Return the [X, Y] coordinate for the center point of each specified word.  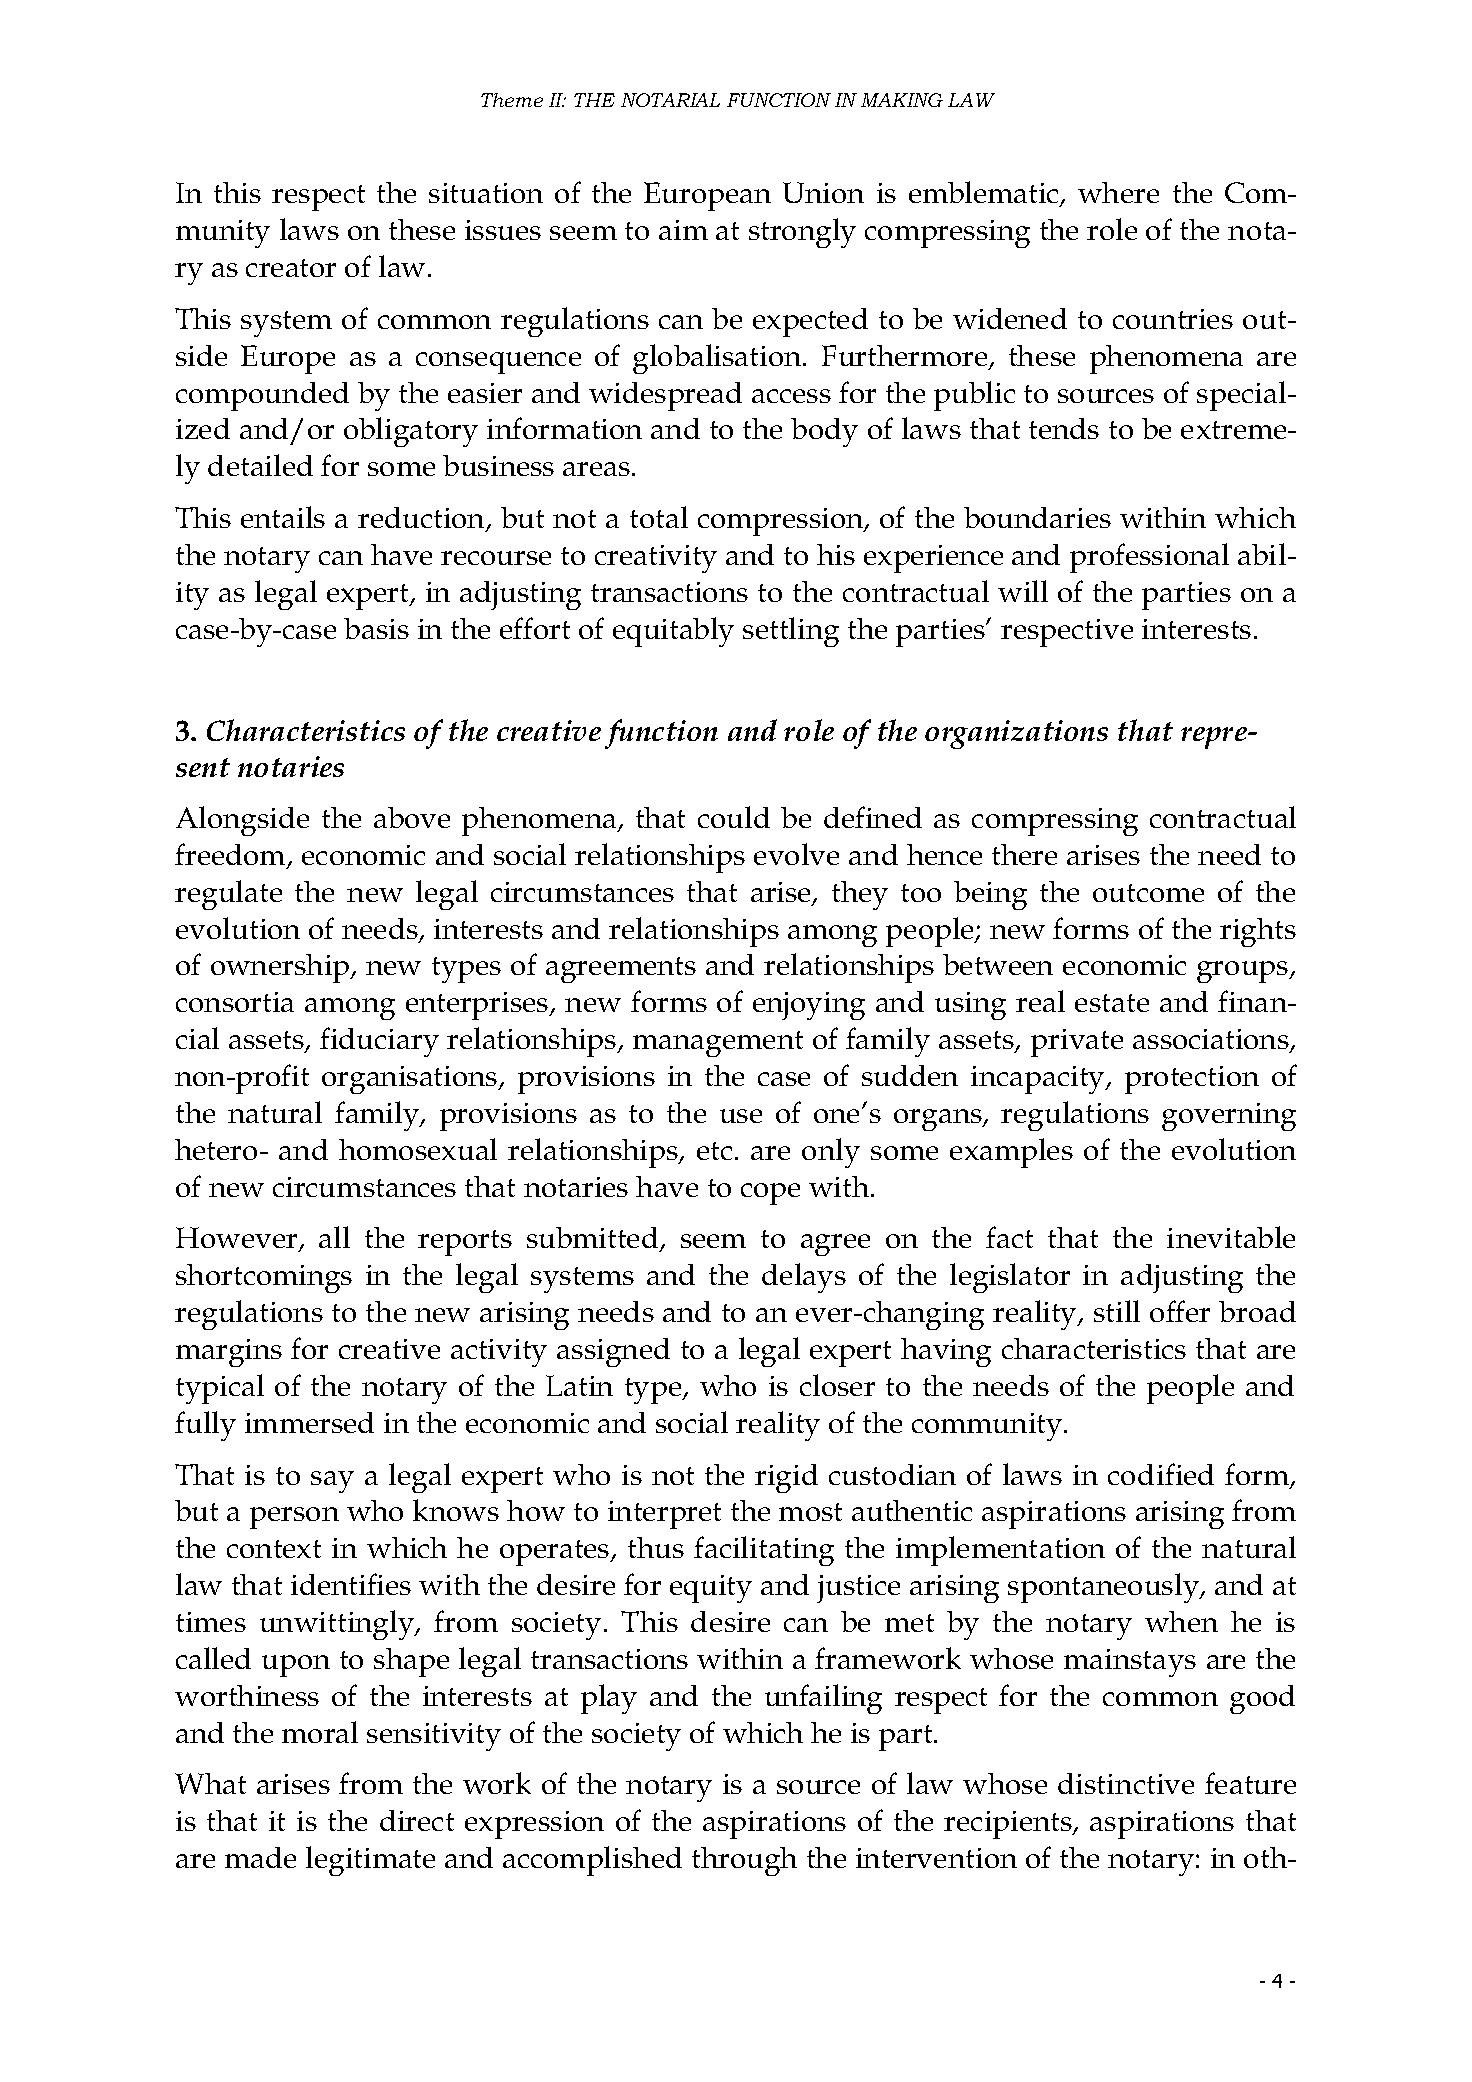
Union [823, 192]
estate [1112, 1003]
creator [291, 268]
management [718, 1044]
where [1118, 192]
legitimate [370, 1861]
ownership [281, 968]
